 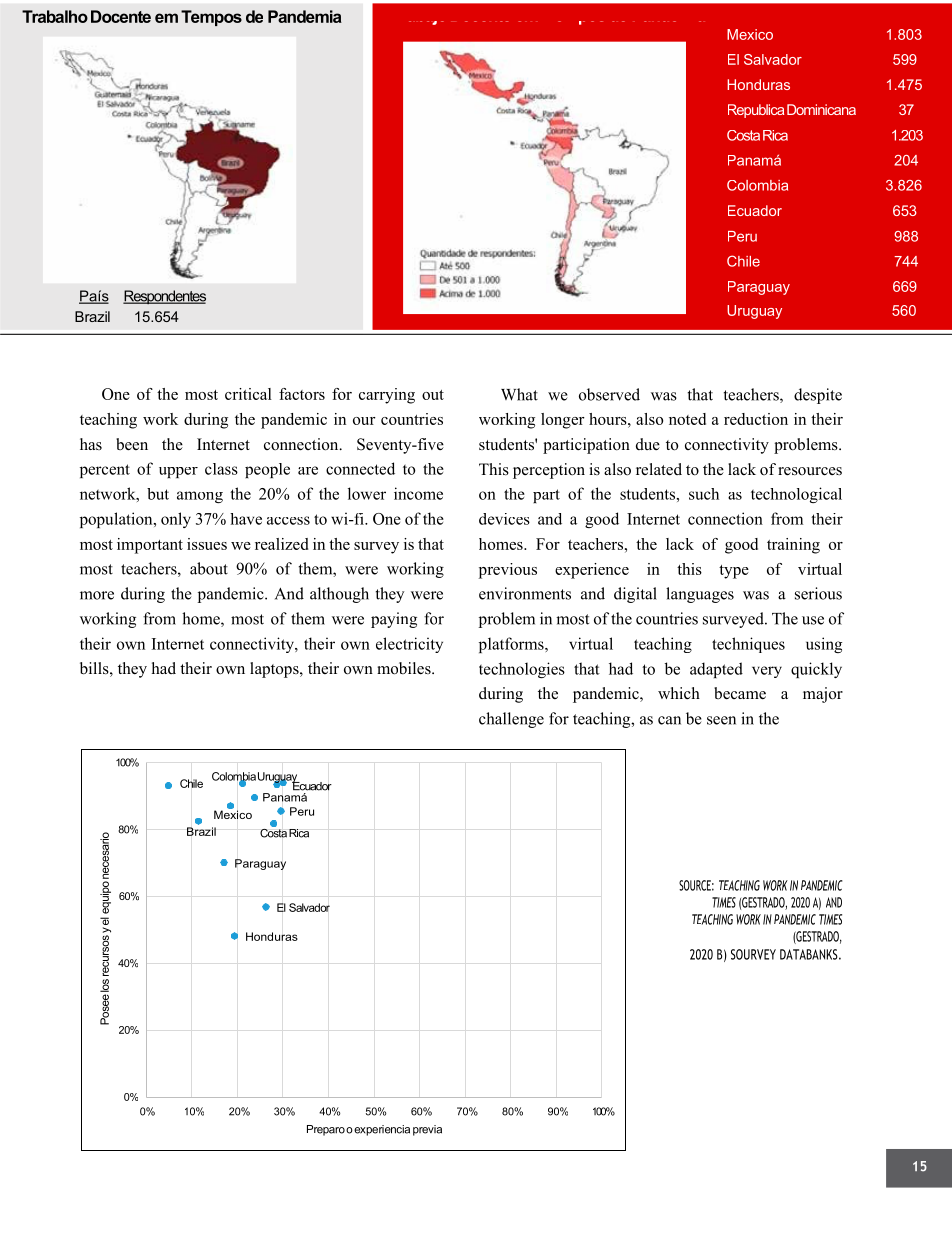 What do you see at coordinates (427, 1130) in the image?
I see `previa` at bounding box center [427, 1130].
